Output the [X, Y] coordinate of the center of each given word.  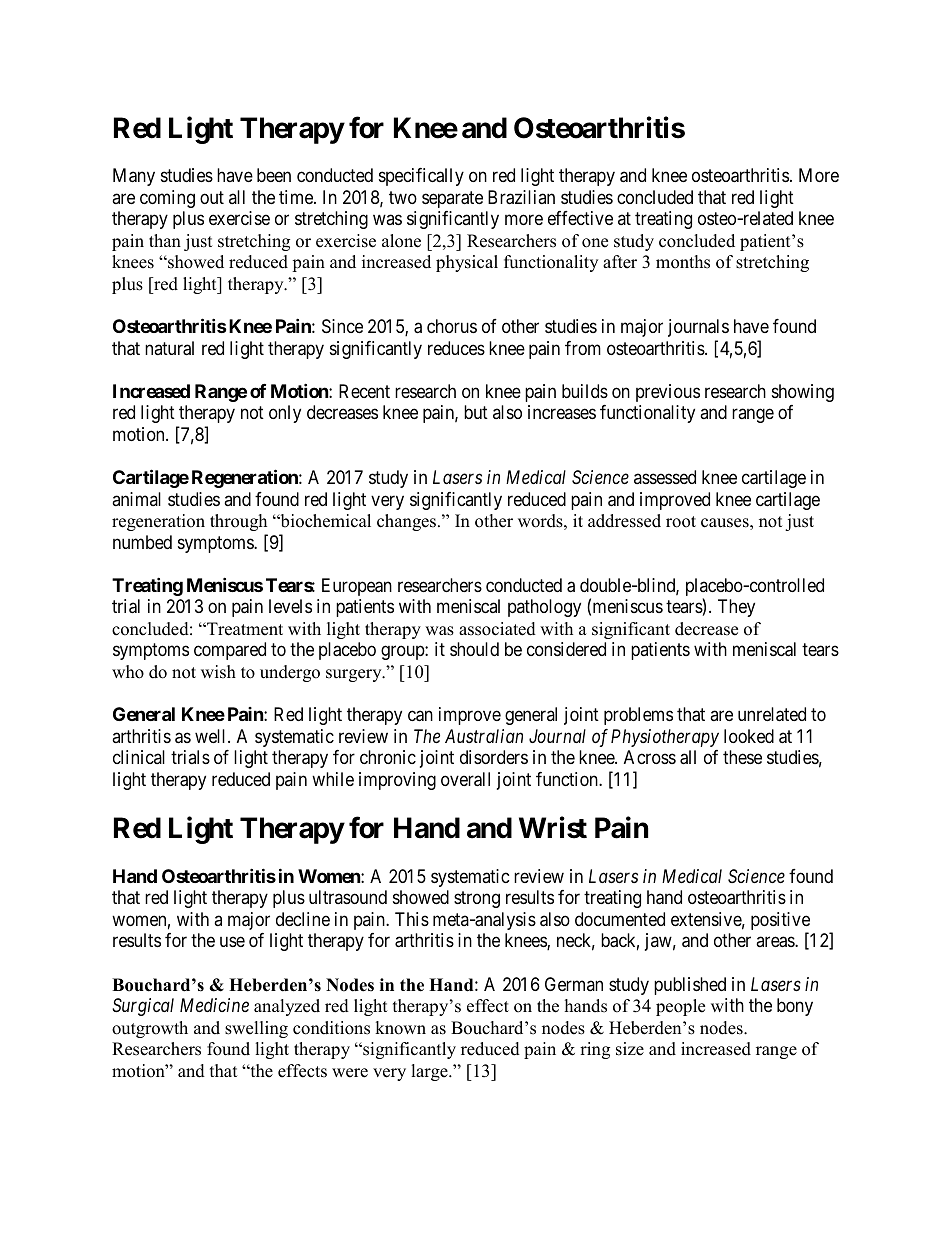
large [430, 1072]
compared [230, 651]
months [683, 262]
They [736, 608]
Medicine [214, 1005]
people [680, 1007]
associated [497, 629]
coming [167, 199]
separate [452, 199]
